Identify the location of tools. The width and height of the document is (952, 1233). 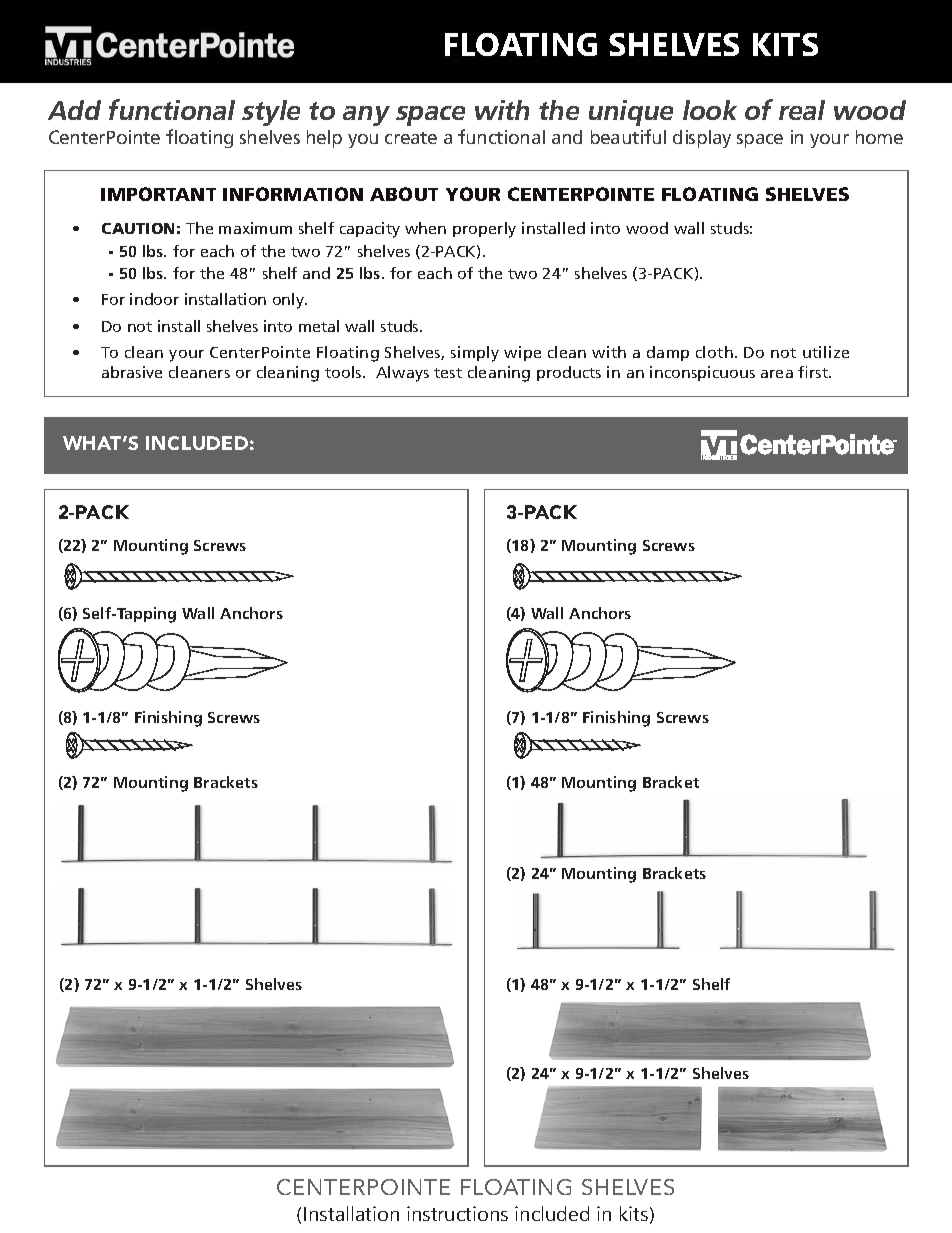
(344, 372).
